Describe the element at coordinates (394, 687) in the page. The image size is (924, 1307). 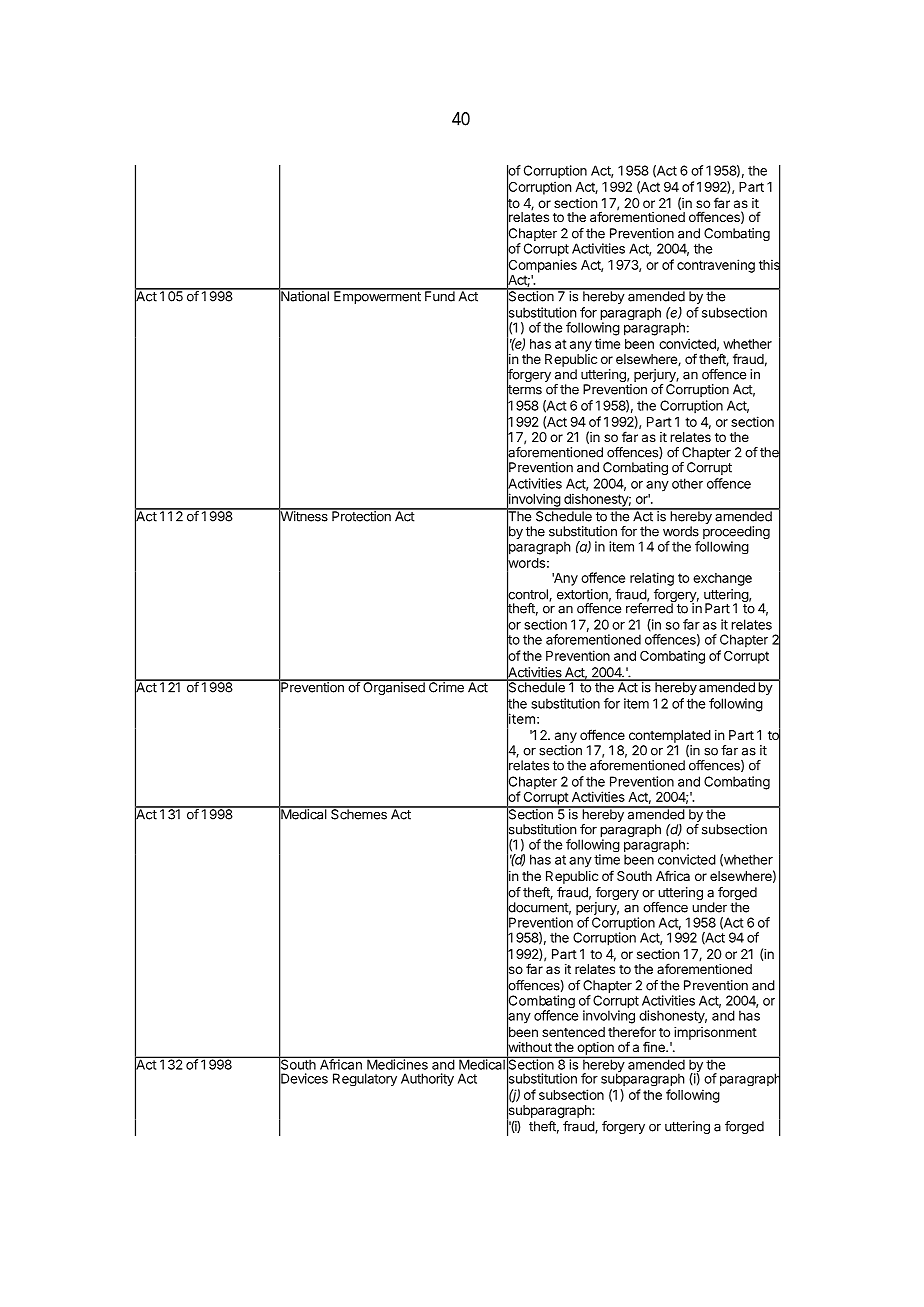
I see `Organised` at that location.
